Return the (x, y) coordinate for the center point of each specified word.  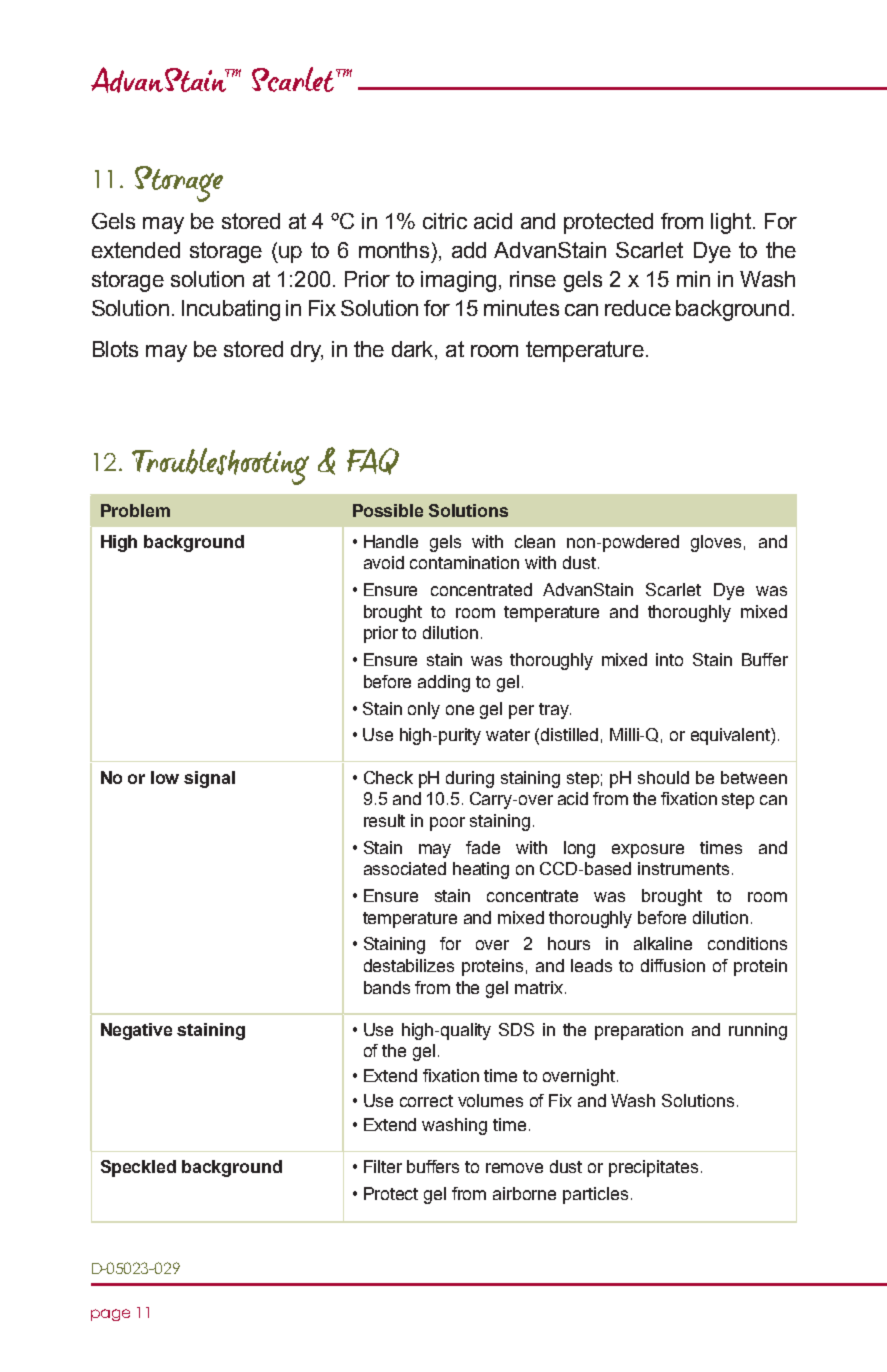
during (470, 779)
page (110, 1315)
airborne (524, 1193)
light (731, 223)
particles (595, 1195)
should (663, 777)
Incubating (231, 310)
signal (209, 779)
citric (445, 221)
